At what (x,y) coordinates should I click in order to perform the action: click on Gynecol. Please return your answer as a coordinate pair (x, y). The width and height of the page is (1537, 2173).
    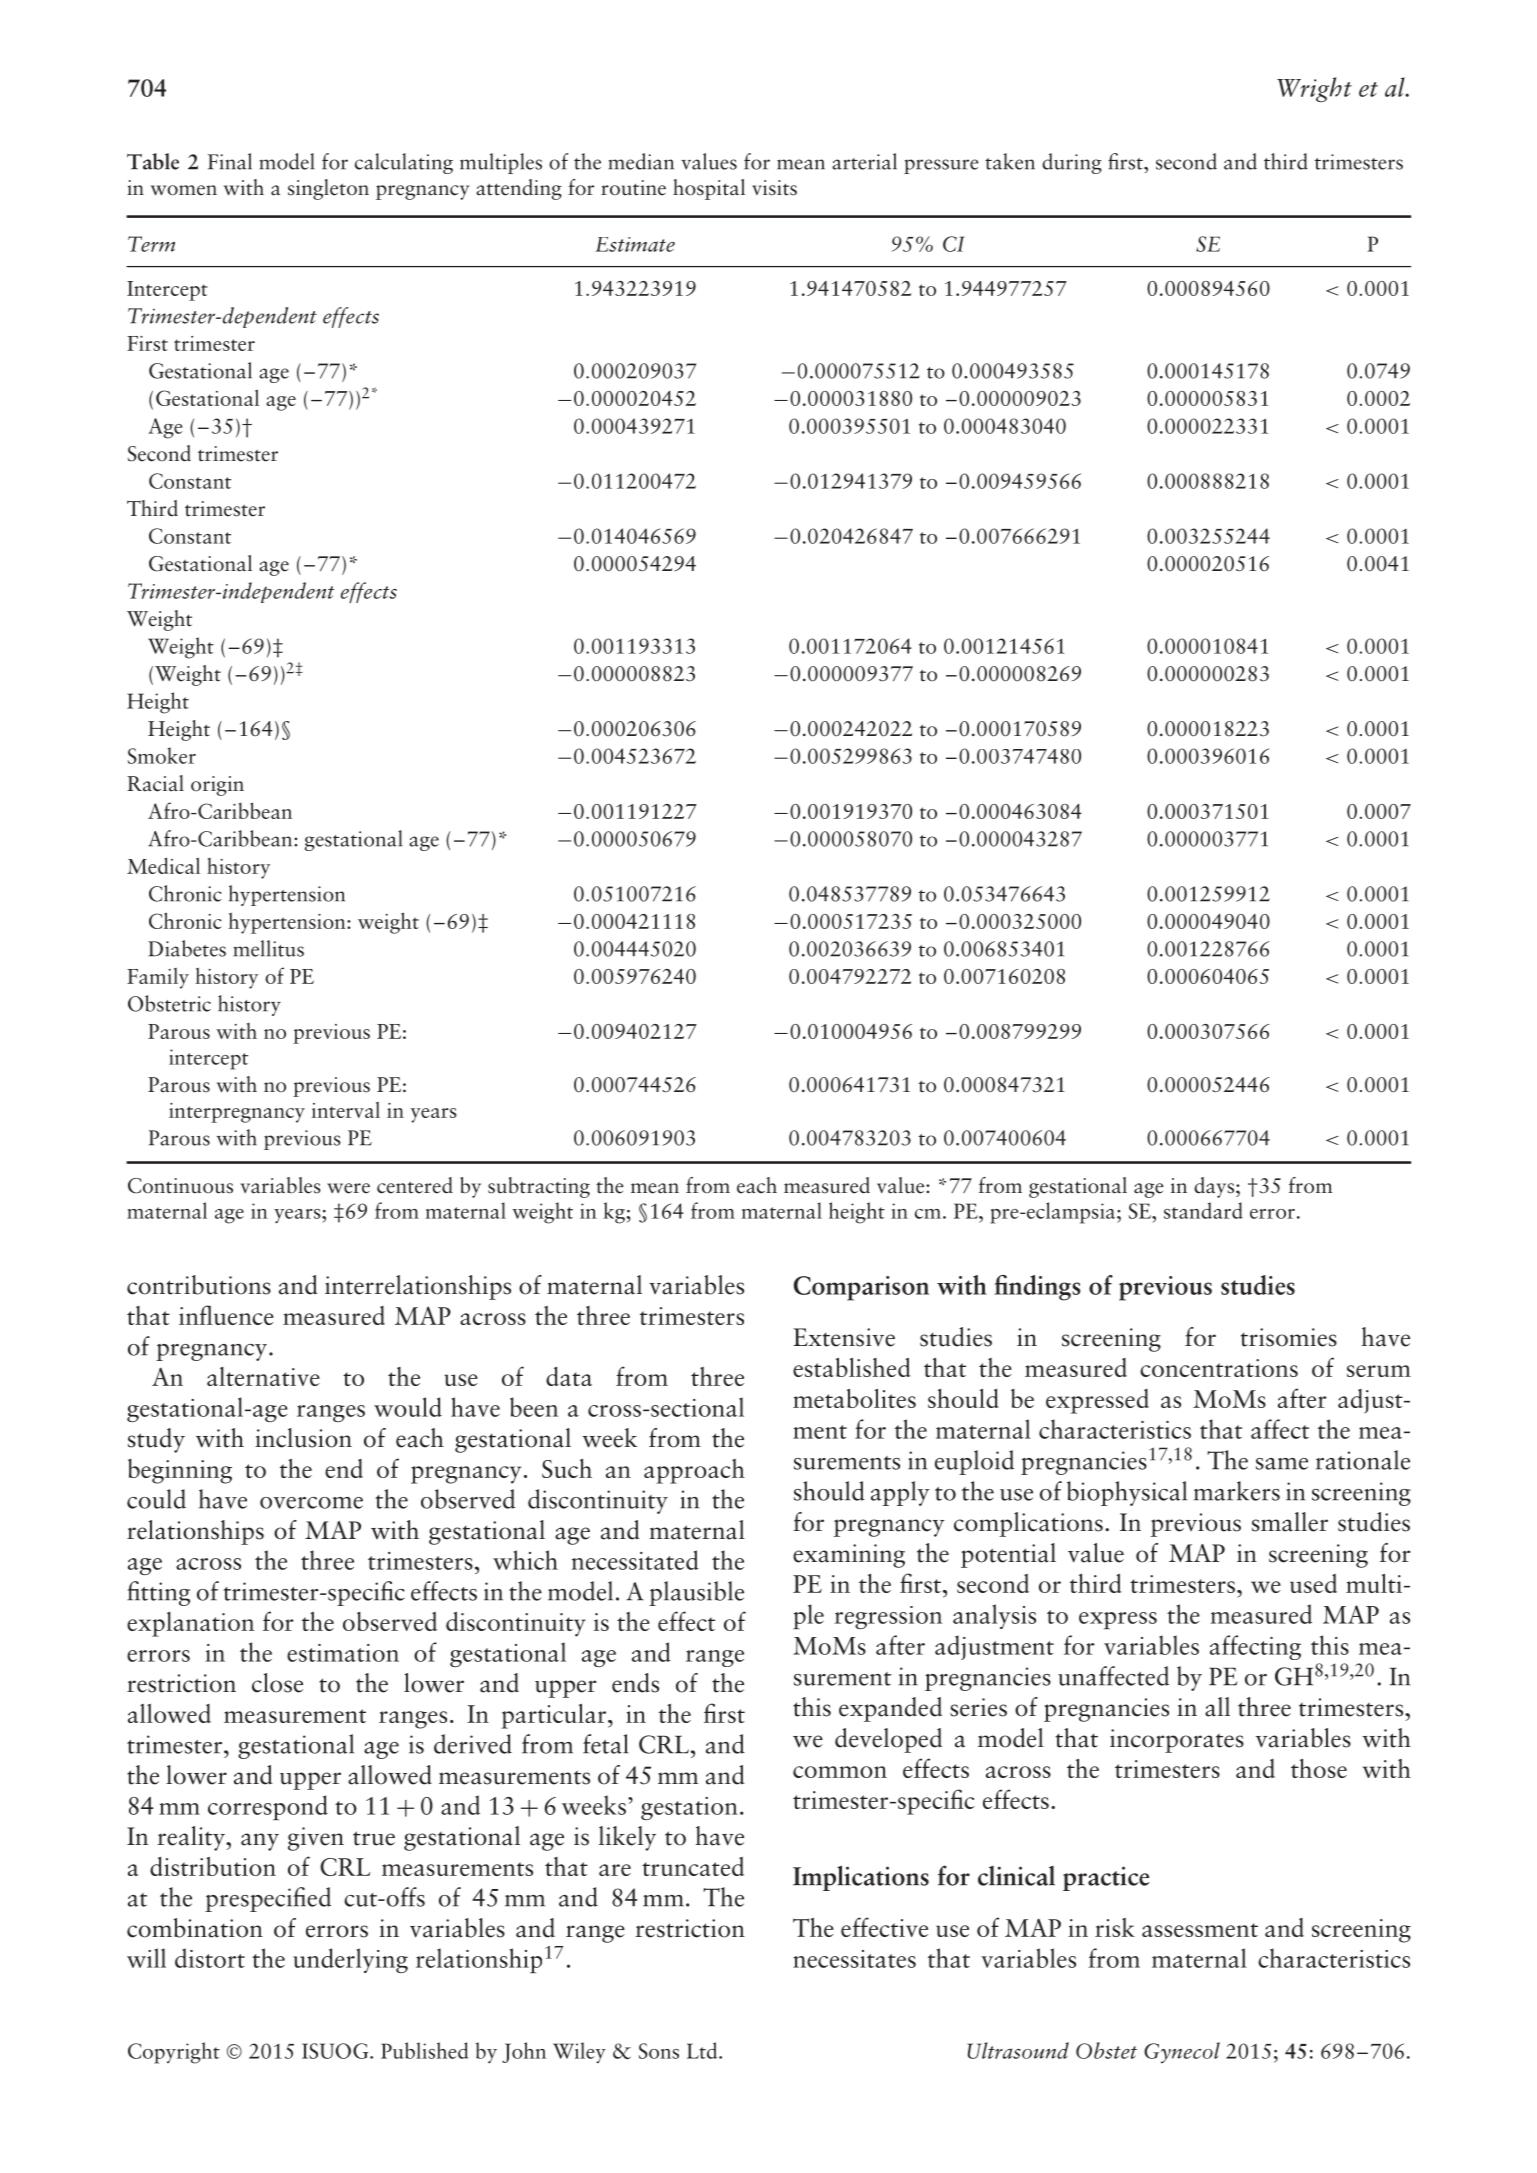
    Looking at the image, I should click on (1182, 2053).
